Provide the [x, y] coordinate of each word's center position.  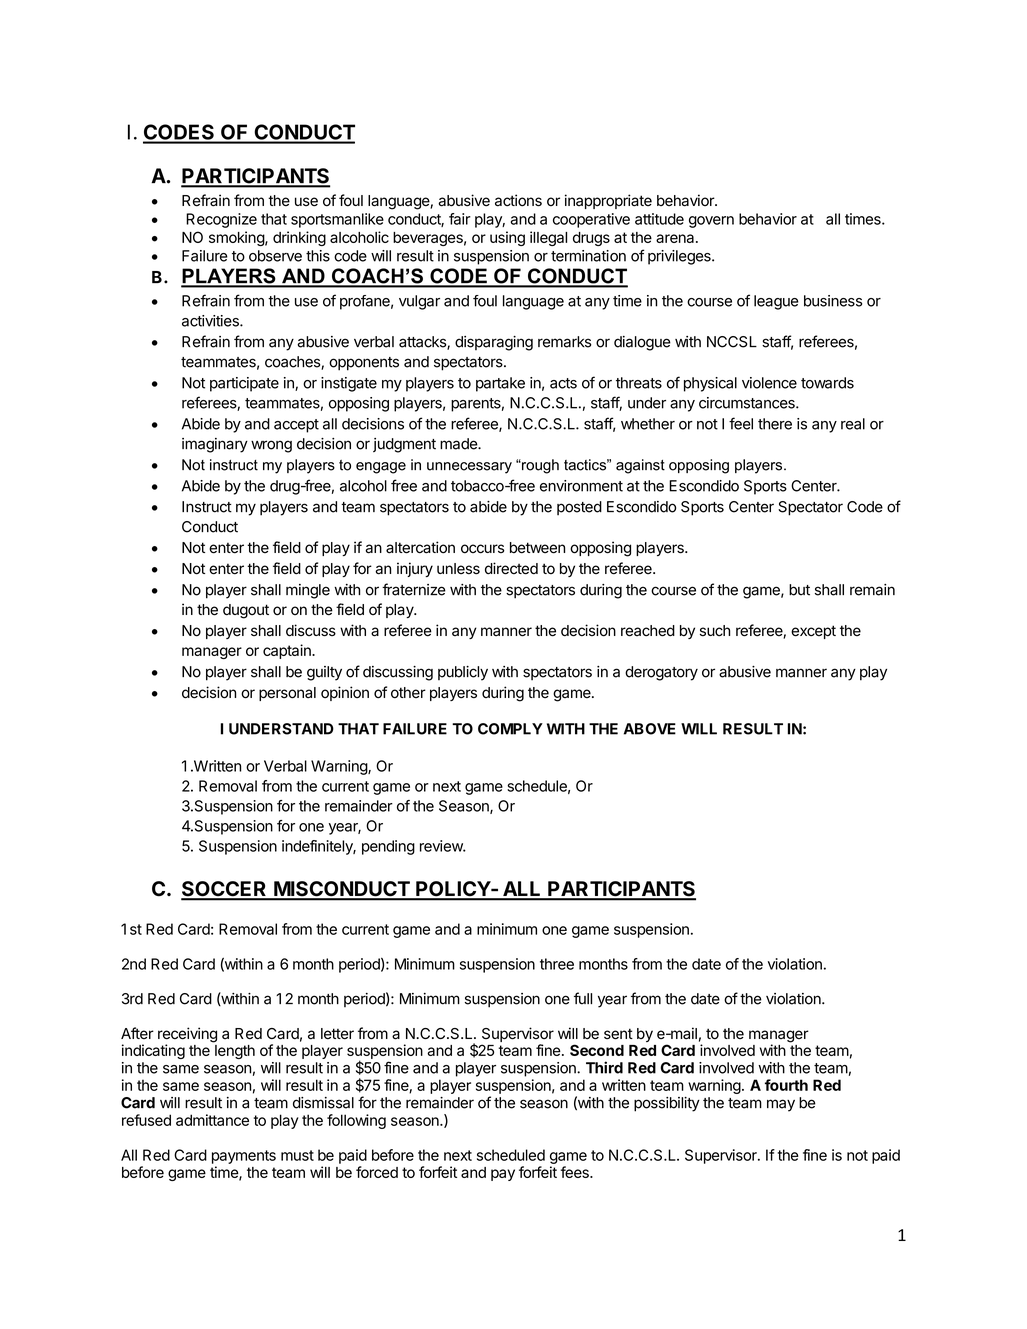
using [507, 238]
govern [711, 222]
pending [388, 847]
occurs [483, 549]
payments [244, 1157]
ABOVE [650, 729]
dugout [246, 611]
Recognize [221, 220]
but [799, 590]
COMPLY [510, 729]
